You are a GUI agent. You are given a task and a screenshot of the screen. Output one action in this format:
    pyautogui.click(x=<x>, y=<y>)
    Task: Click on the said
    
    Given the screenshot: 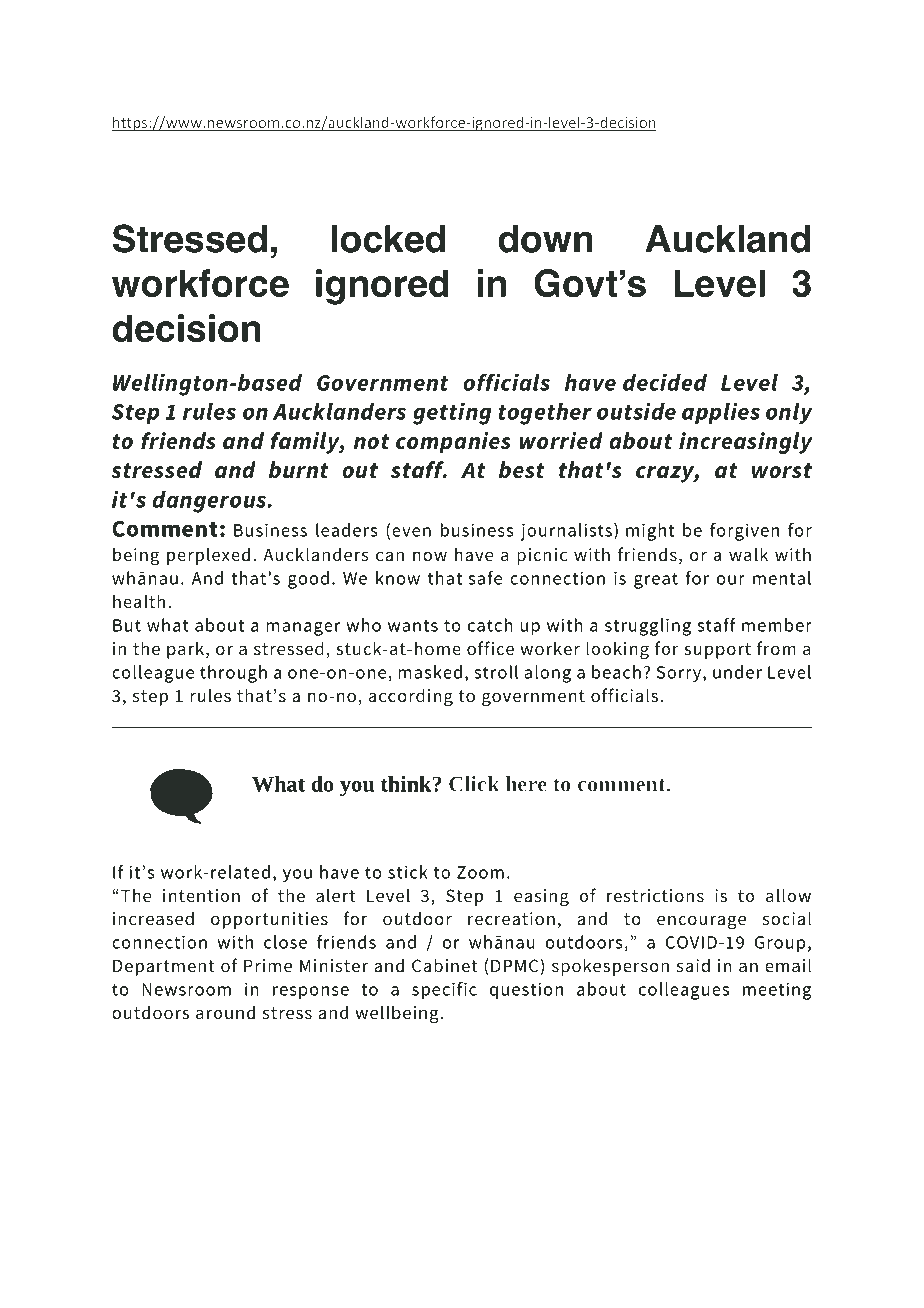 What is the action you would take?
    pyautogui.click(x=693, y=965)
